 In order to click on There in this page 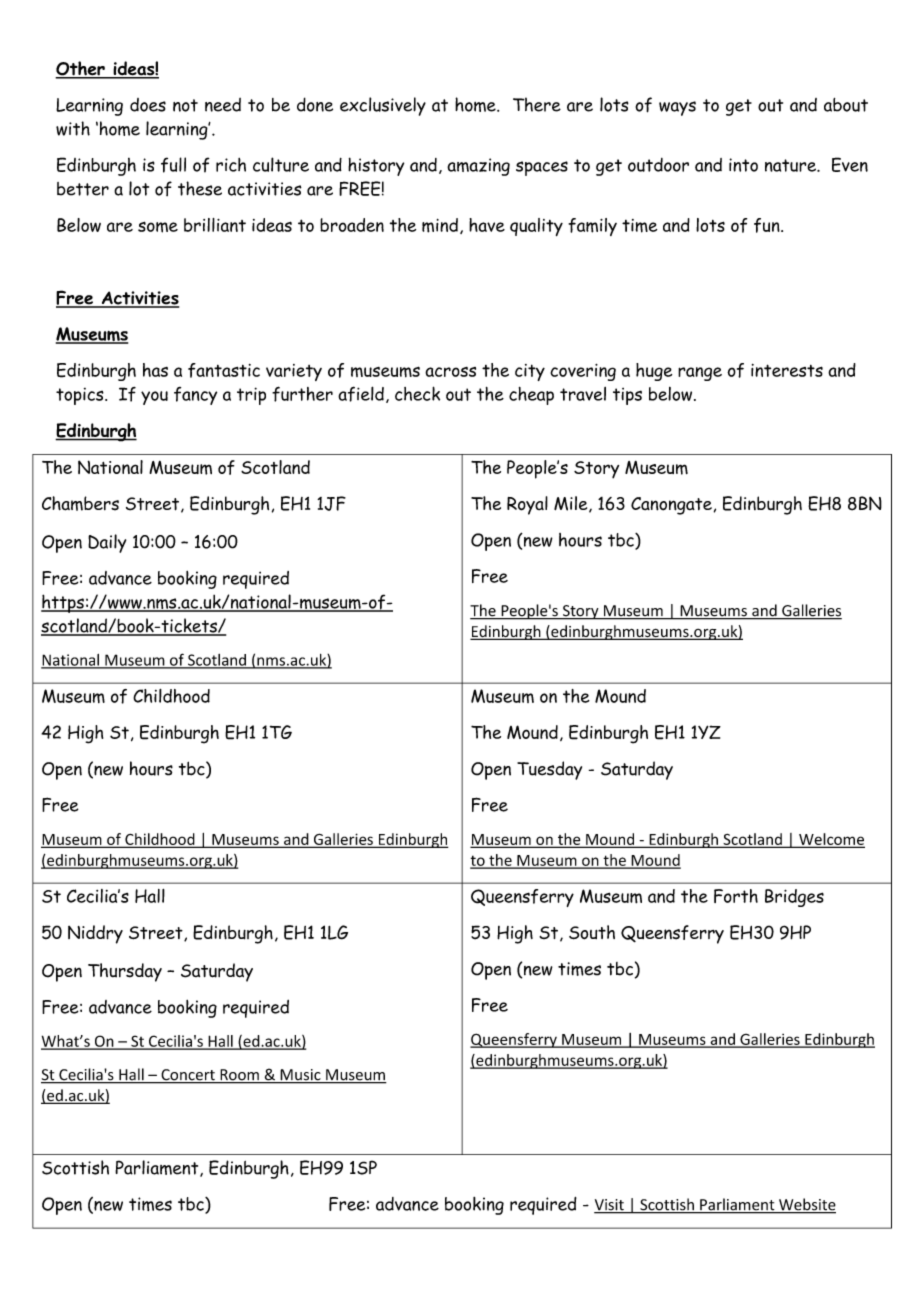, I will do `click(537, 104)`.
